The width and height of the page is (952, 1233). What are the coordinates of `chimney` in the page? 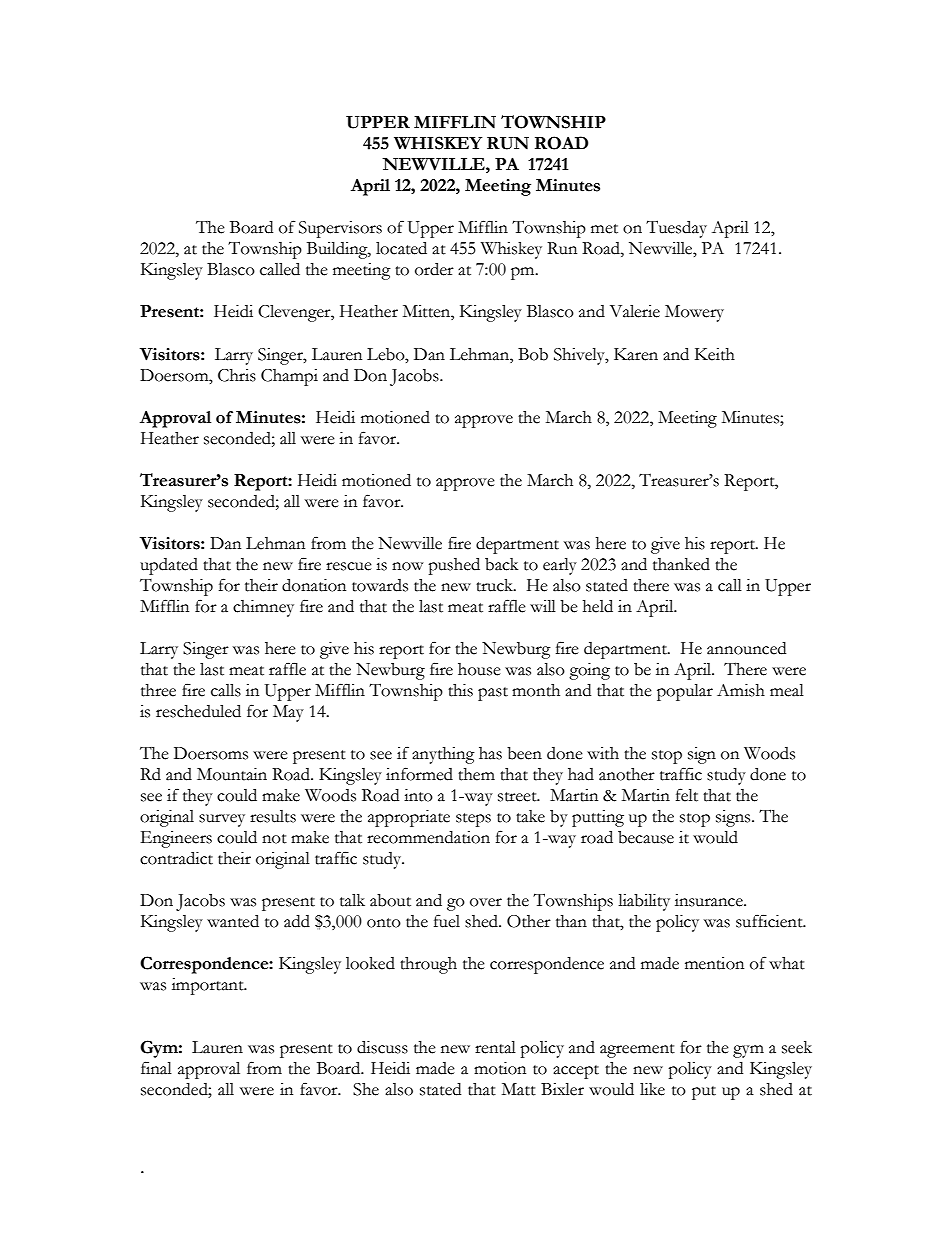 It's located at (263, 608).
